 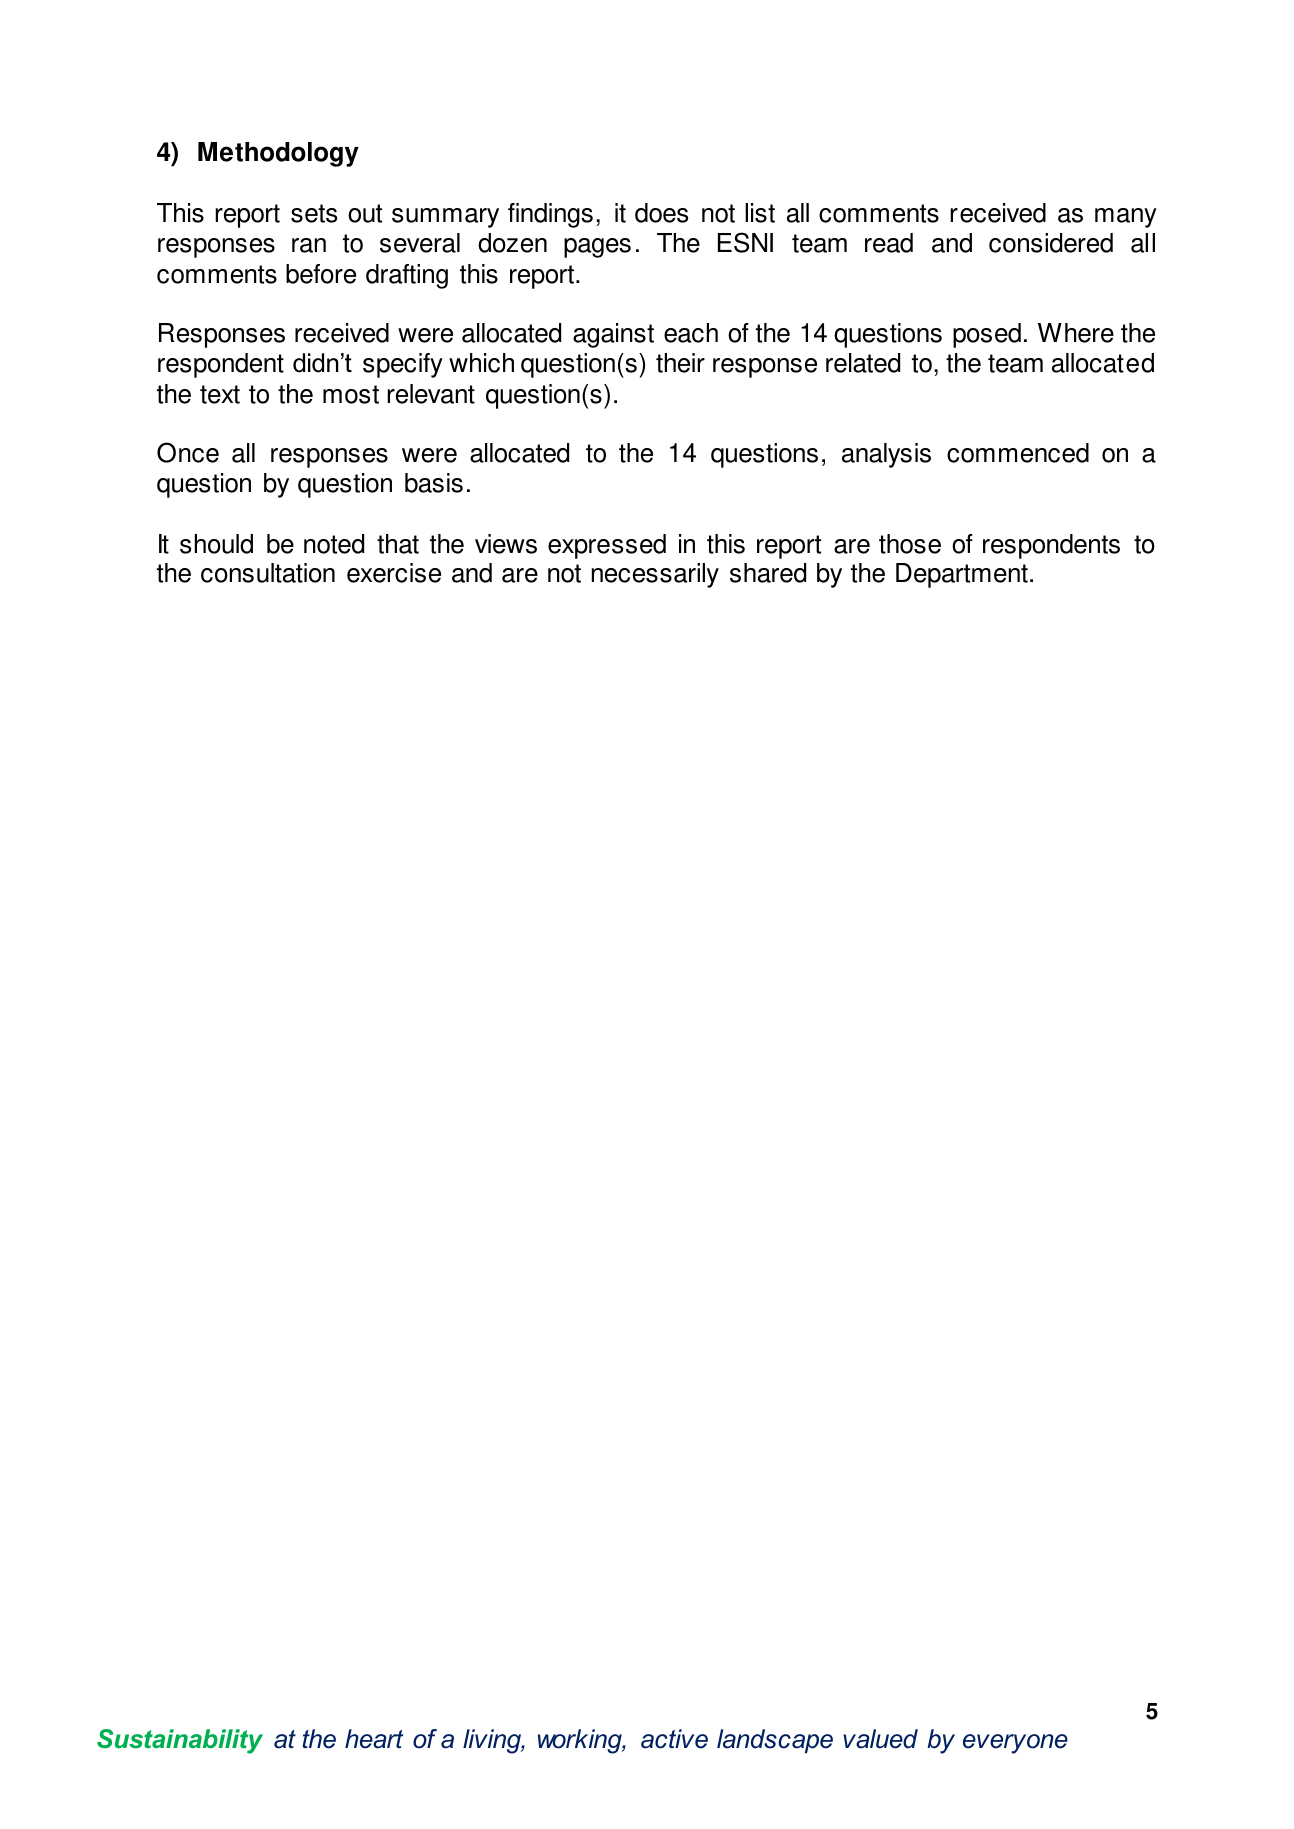 I want to click on Department, so click(x=962, y=575).
